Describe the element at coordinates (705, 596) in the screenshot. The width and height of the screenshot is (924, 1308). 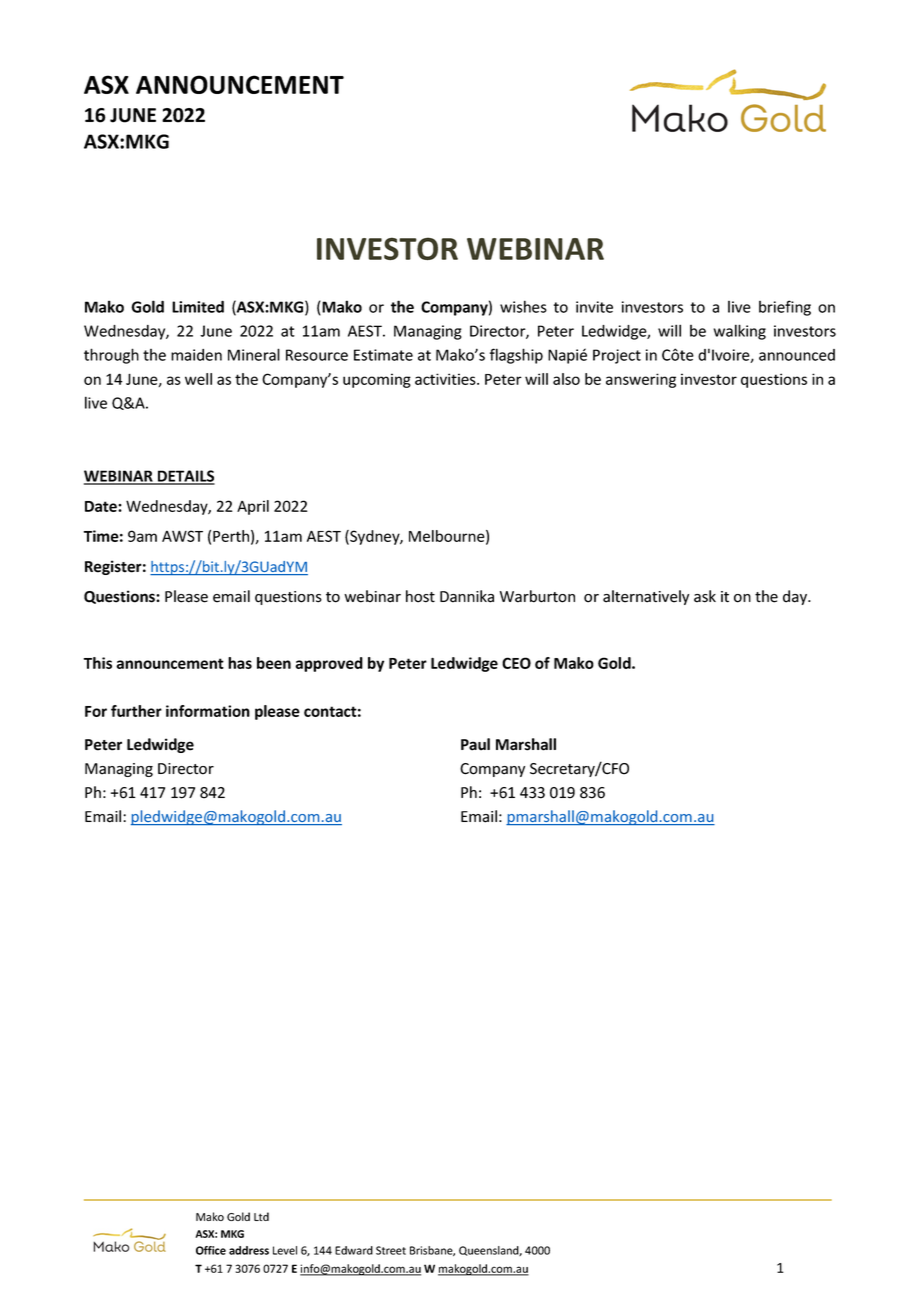
I see `ask` at that location.
